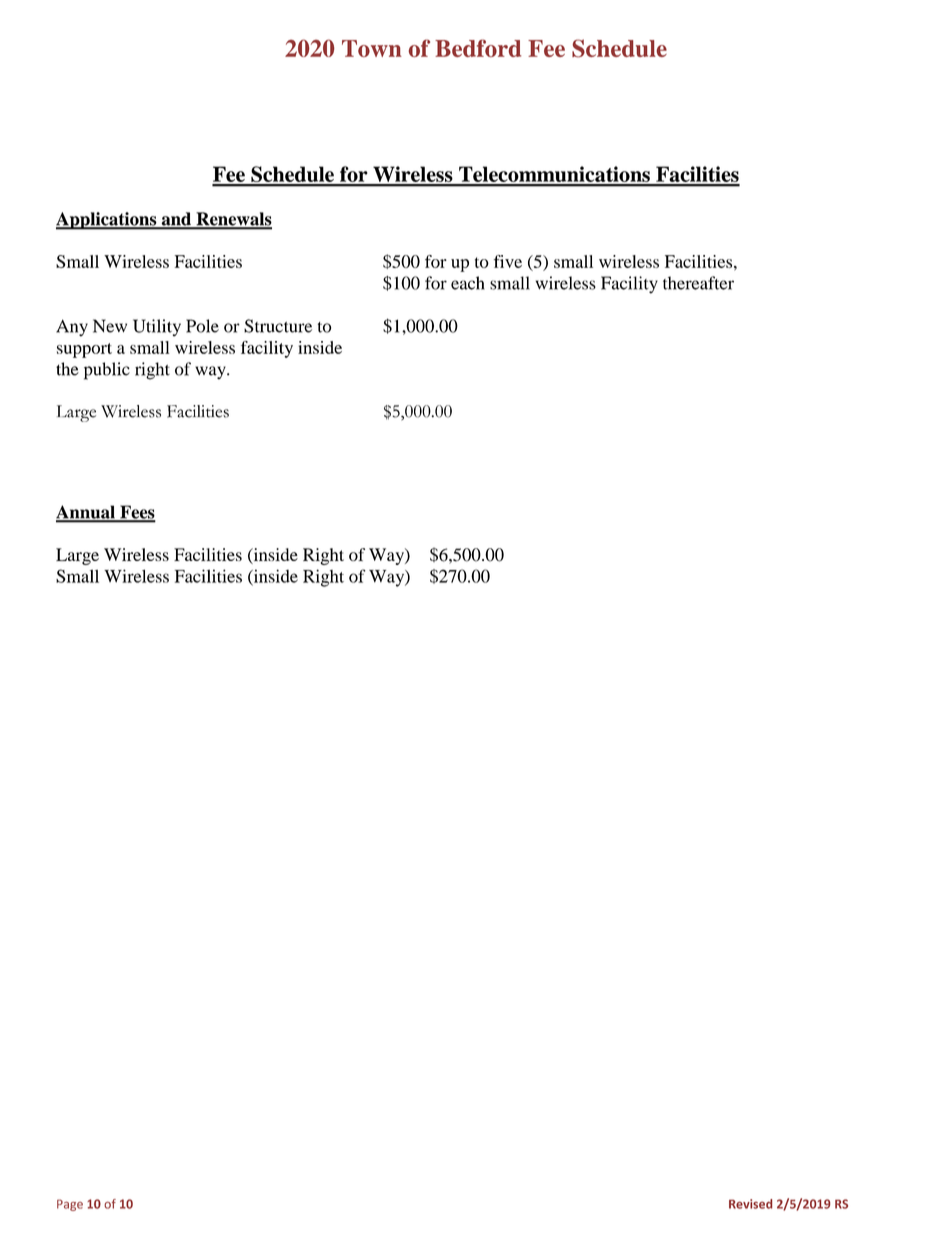  I want to click on thereafter, so click(698, 283).
